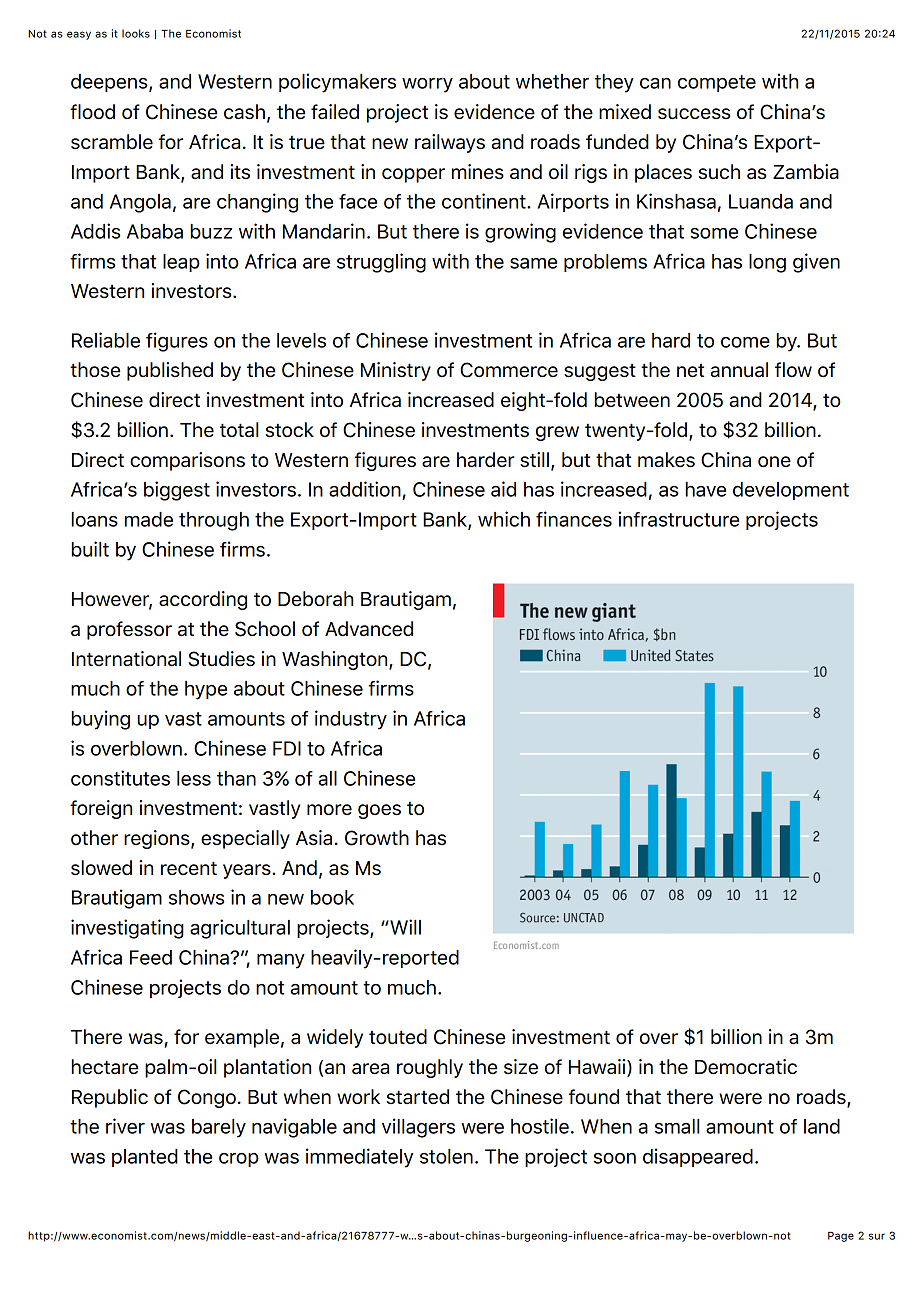 The height and width of the image is (1308, 924). What do you see at coordinates (679, 519) in the image?
I see `infrastructure` at bounding box center [679, 519].
